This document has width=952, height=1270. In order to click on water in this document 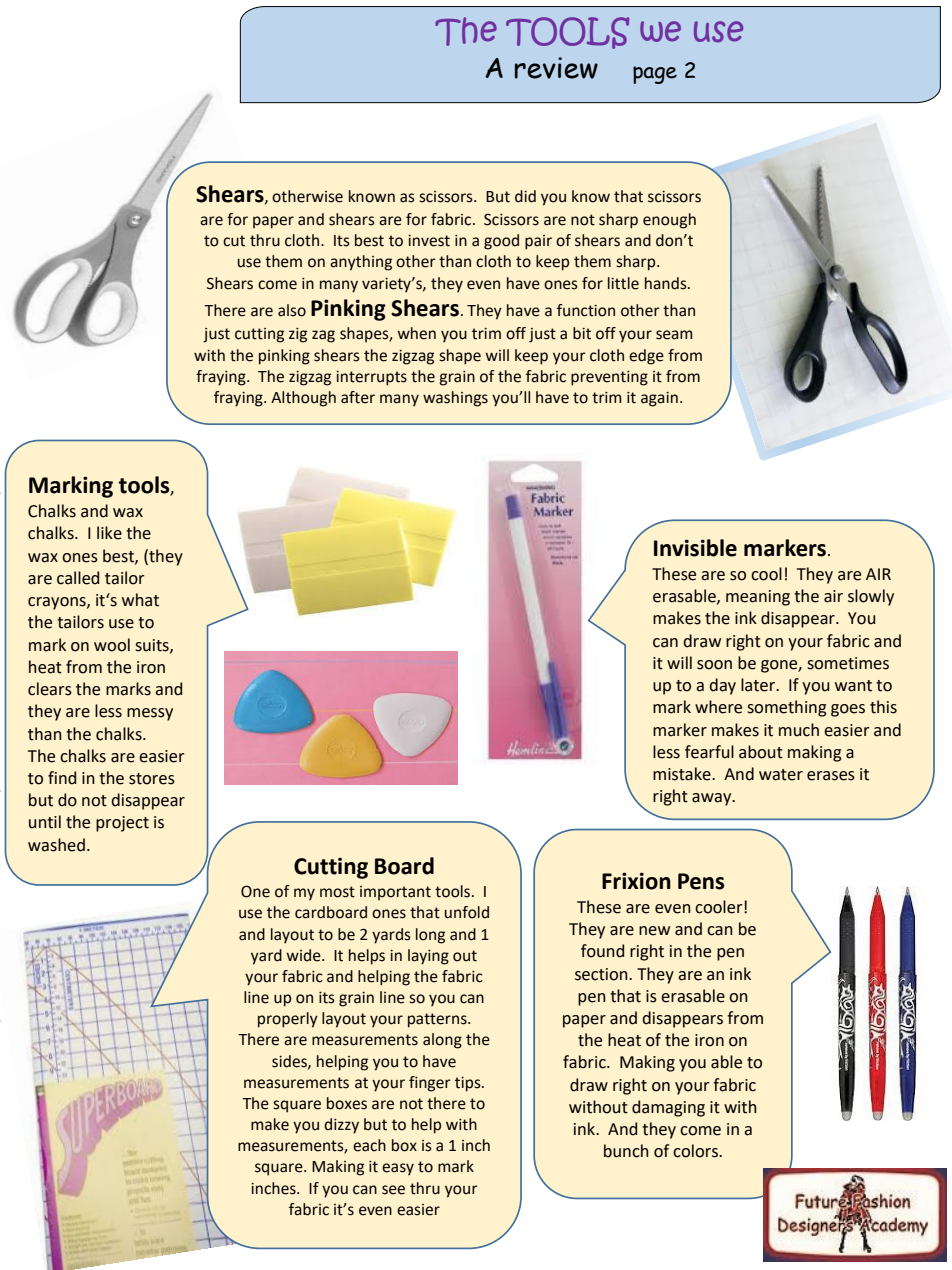, I will do `click(781, 775)`.
